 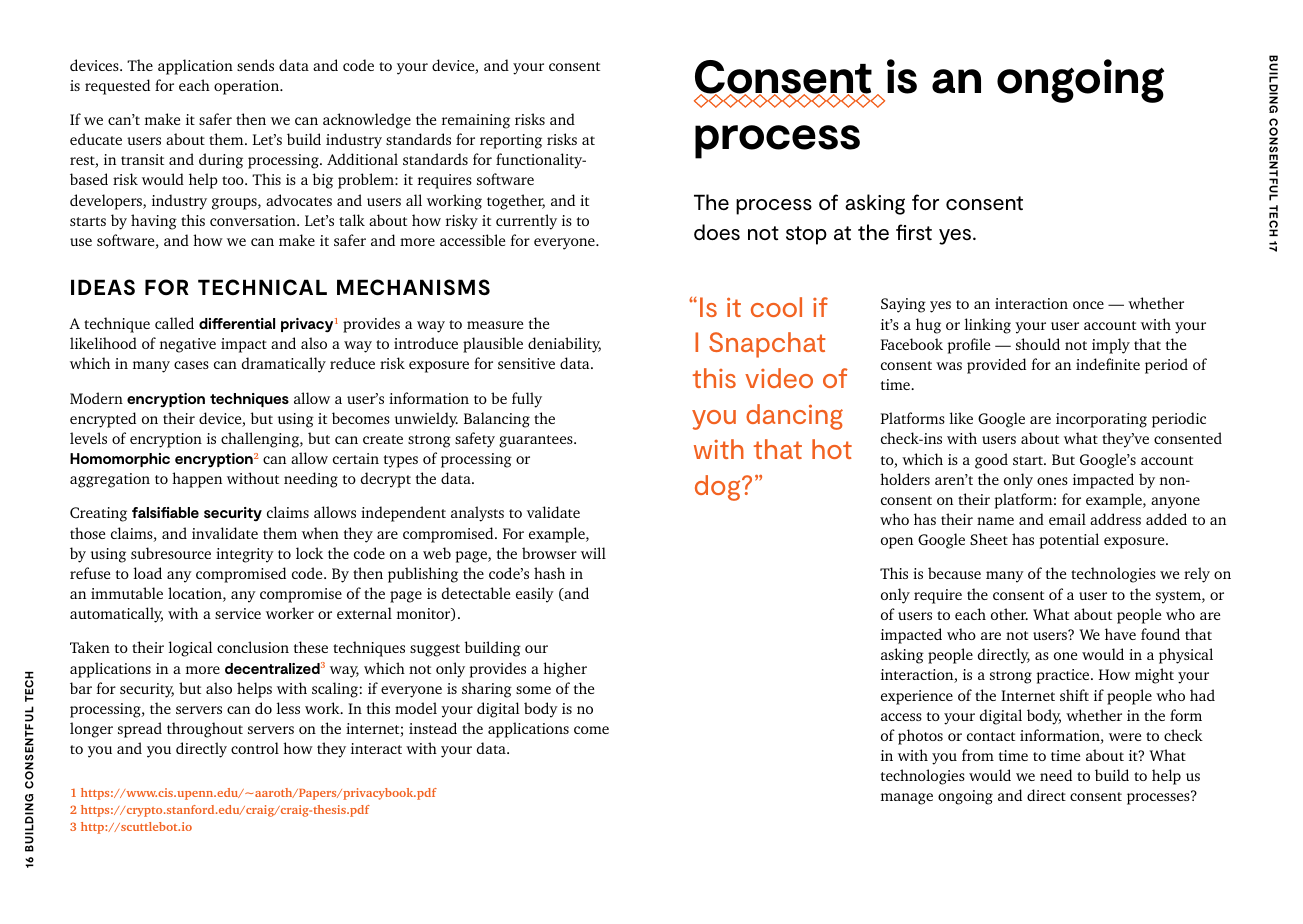 I want to click on remaining, so click(x=476, y=121).
